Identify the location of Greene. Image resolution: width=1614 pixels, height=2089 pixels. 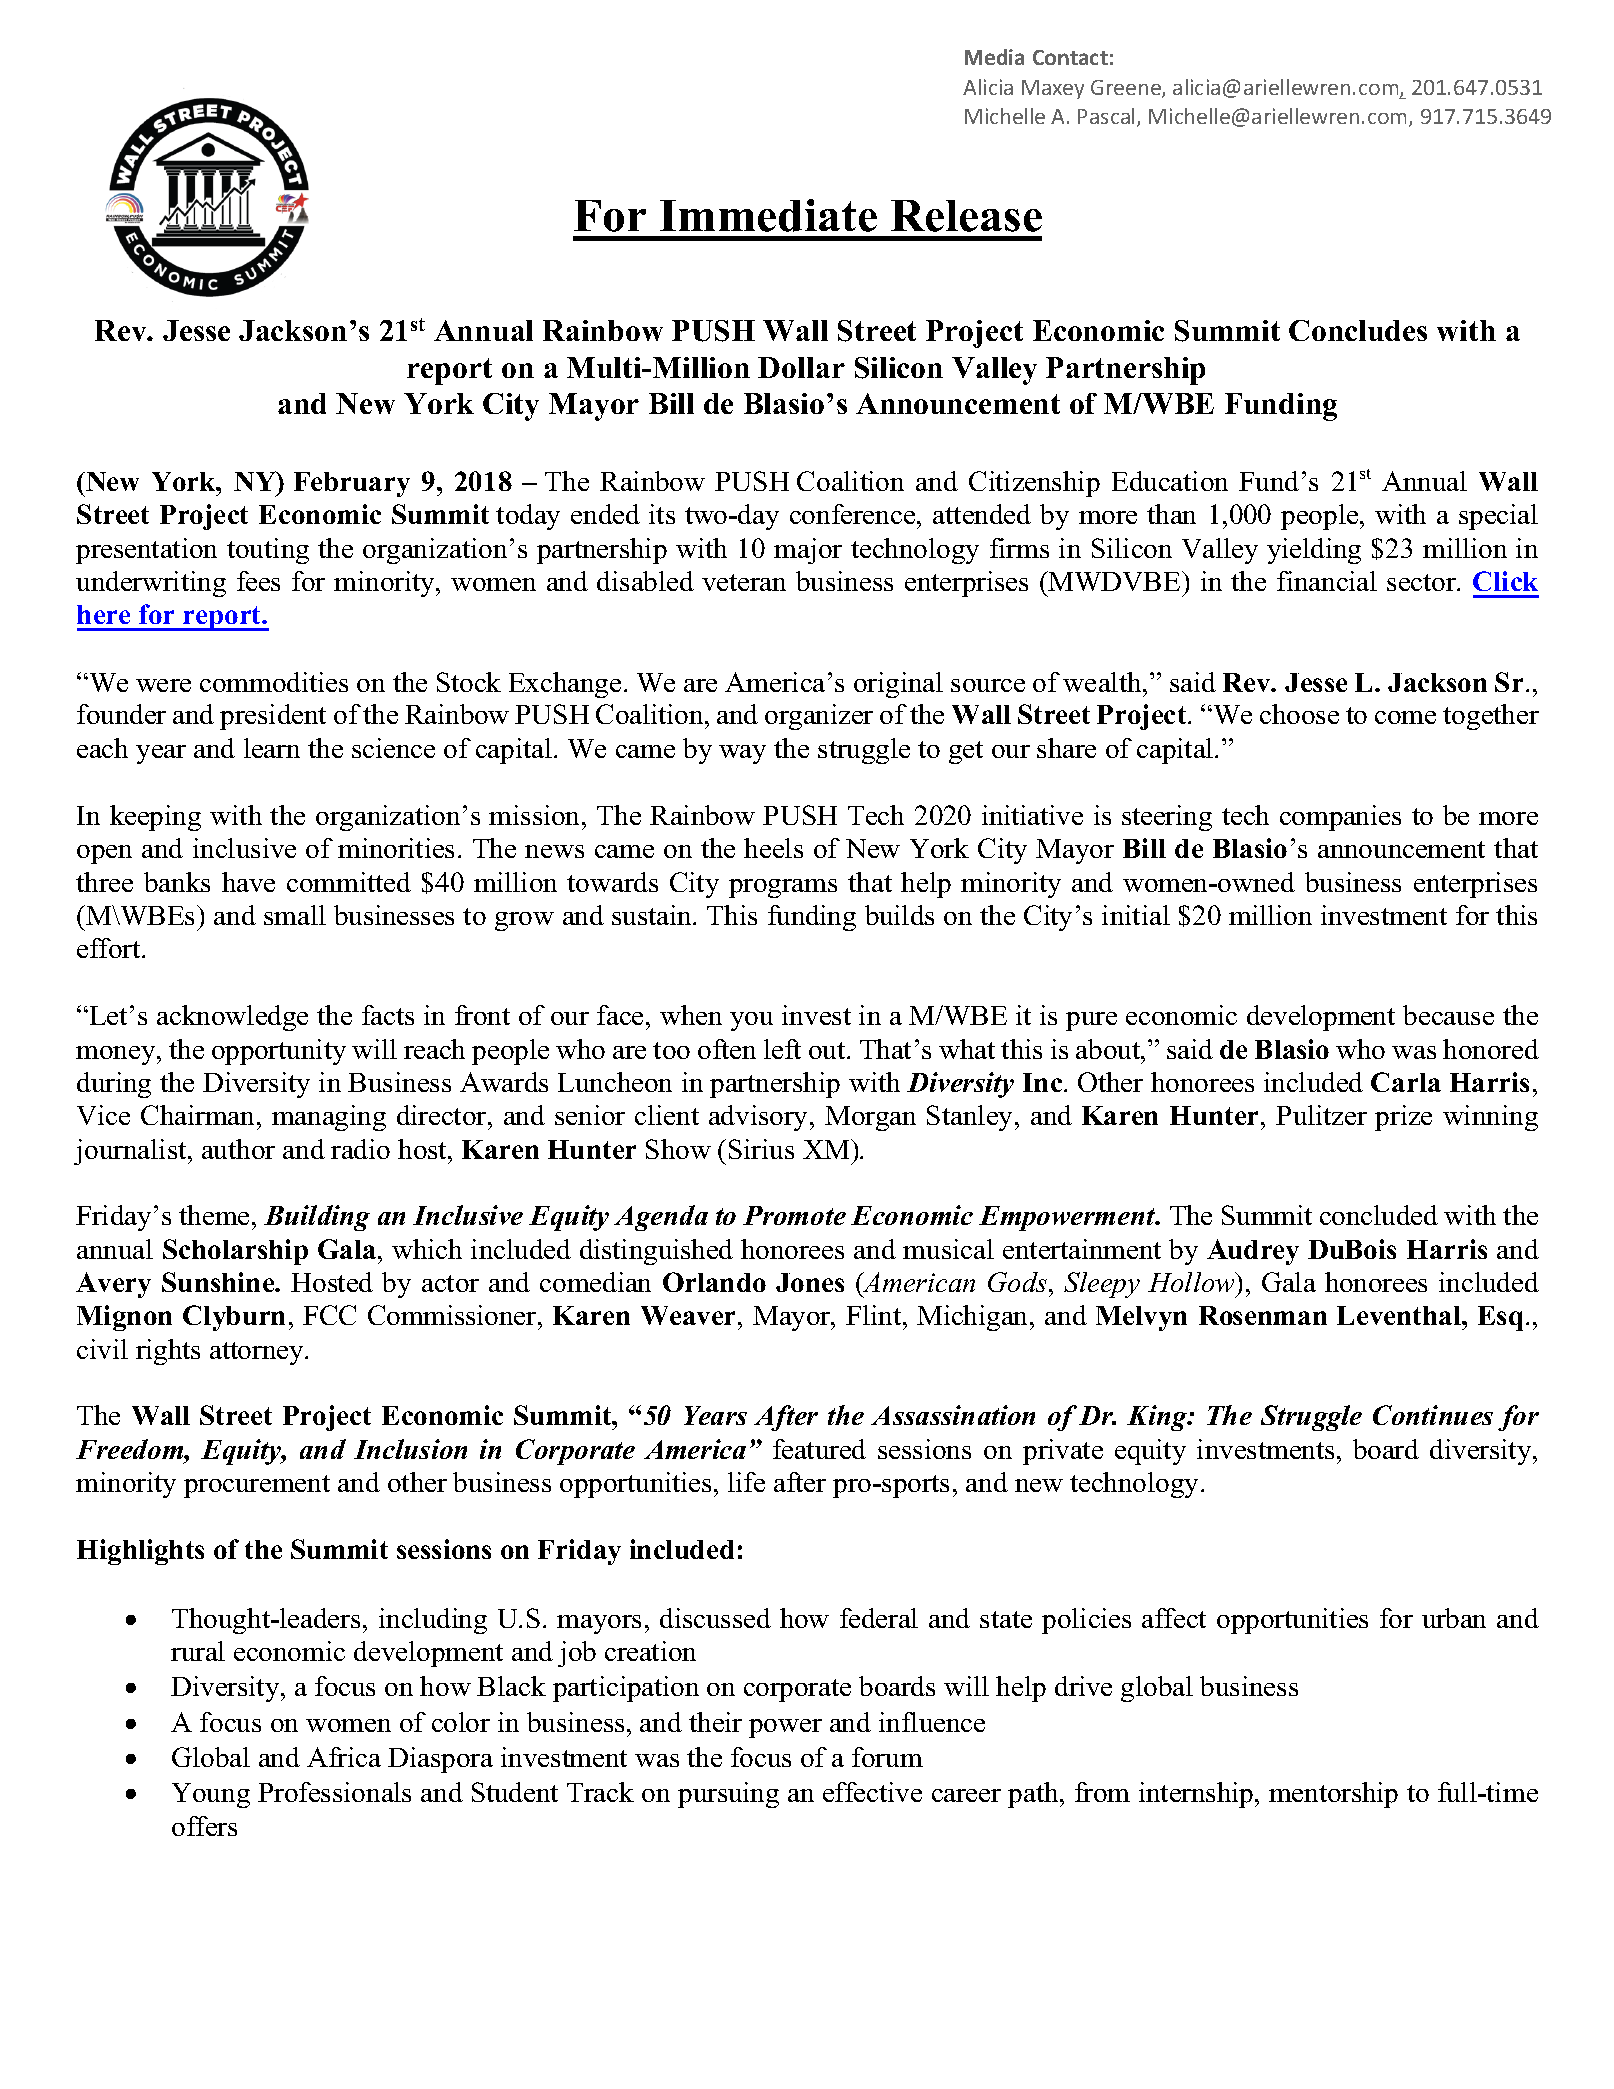
(1127, 89).
